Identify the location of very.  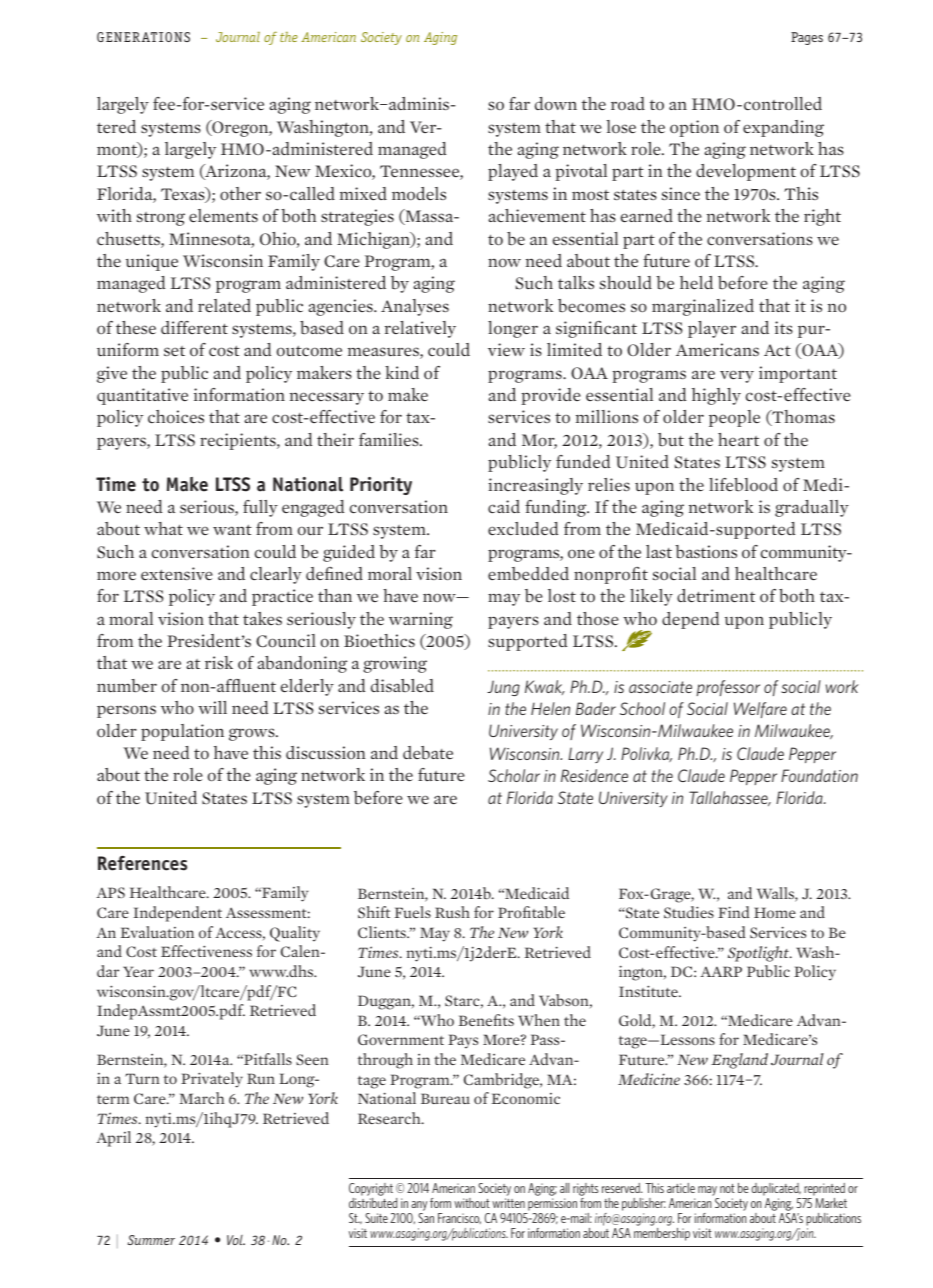
(737, 376).
